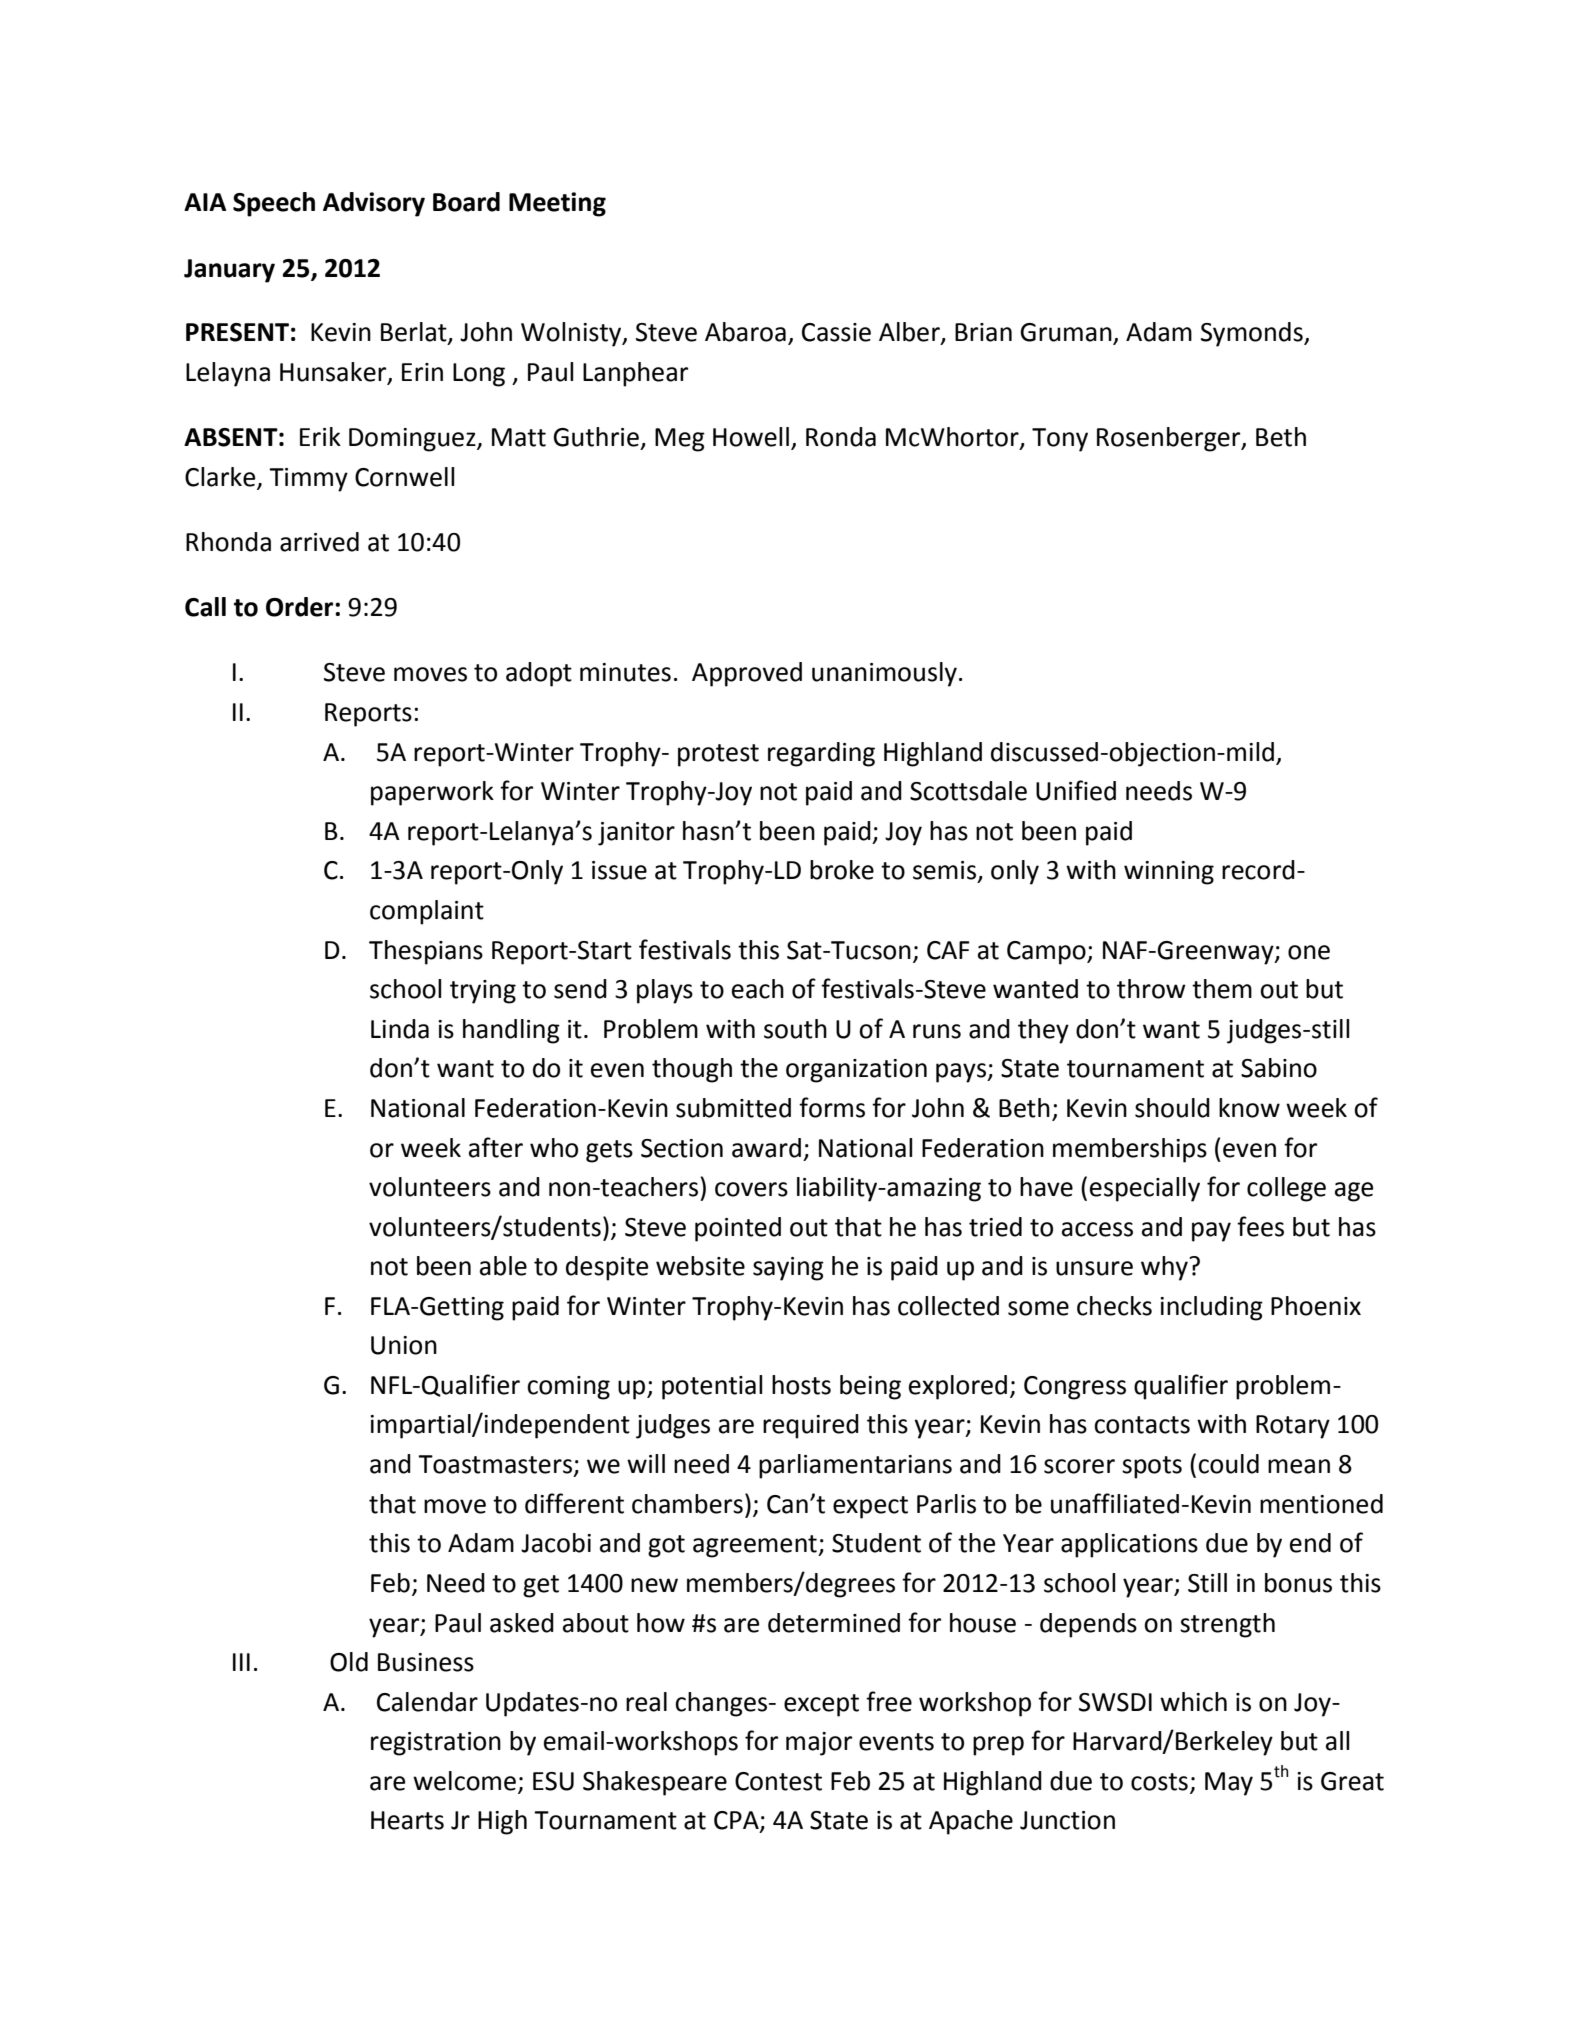 The image size is (1569, 2030). Describe the element at coordinates (1076, 790) in the screenshot. I see `Unified` at that location.
